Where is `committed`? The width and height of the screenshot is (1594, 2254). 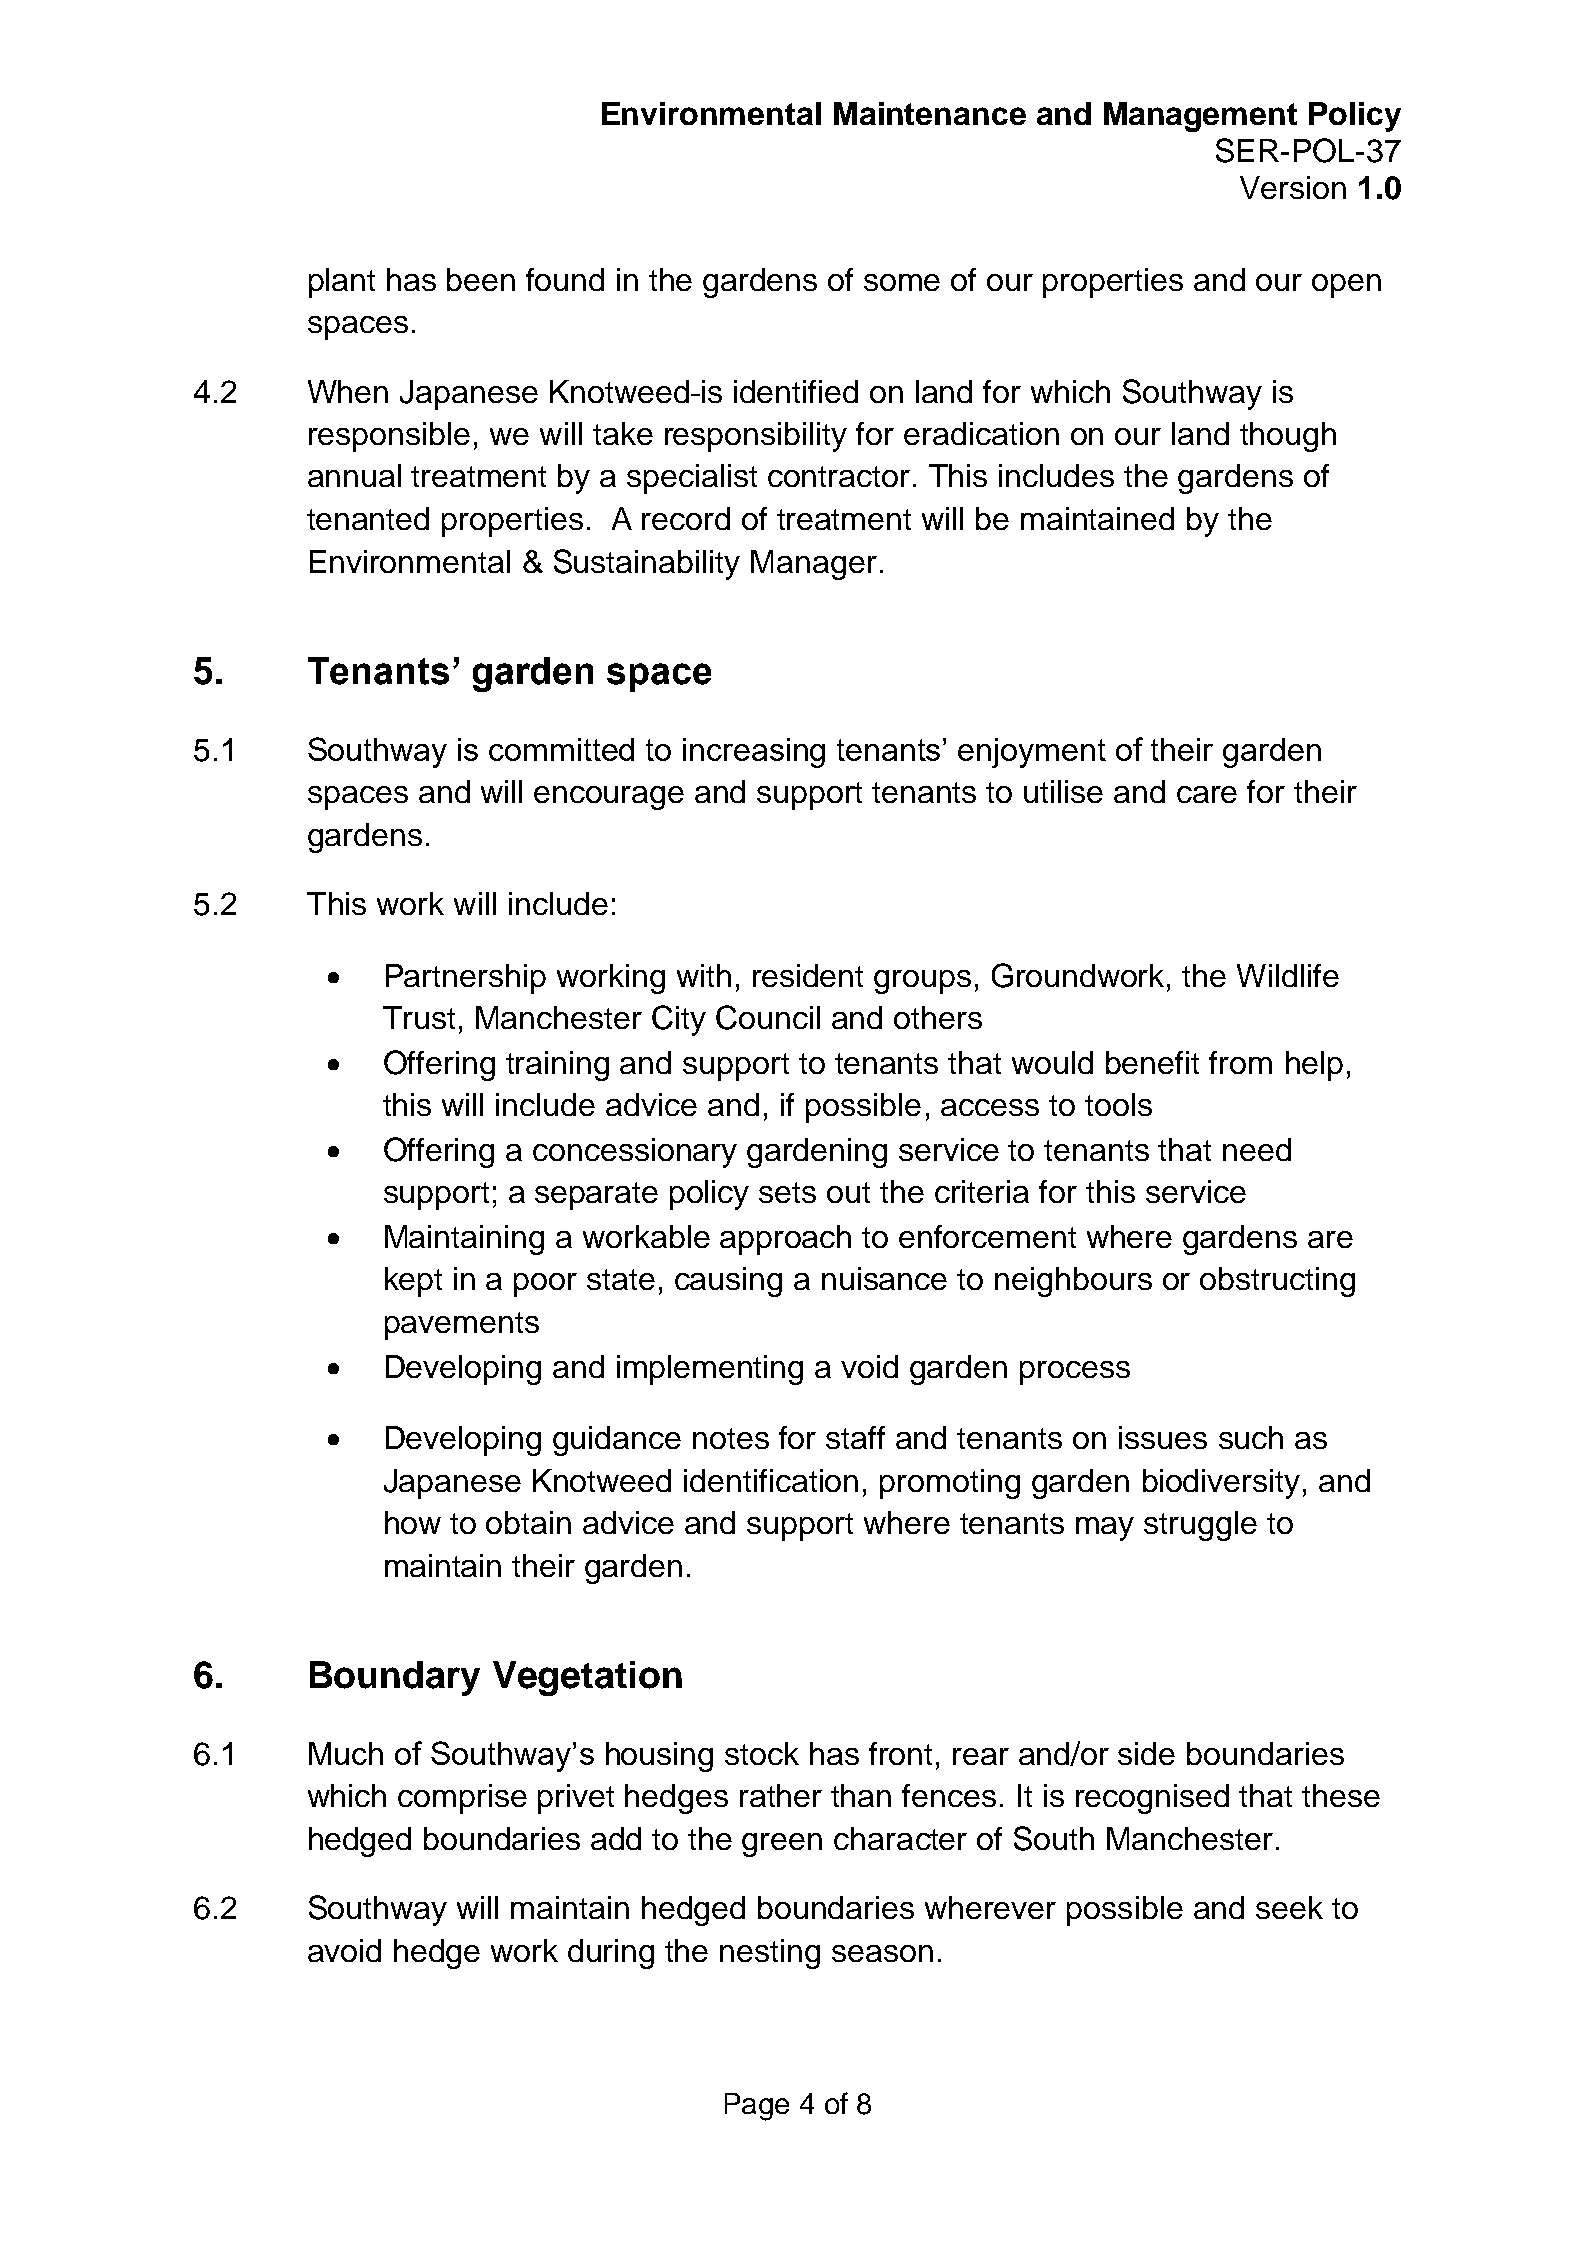 committed is located at coordinates (561, 749).
